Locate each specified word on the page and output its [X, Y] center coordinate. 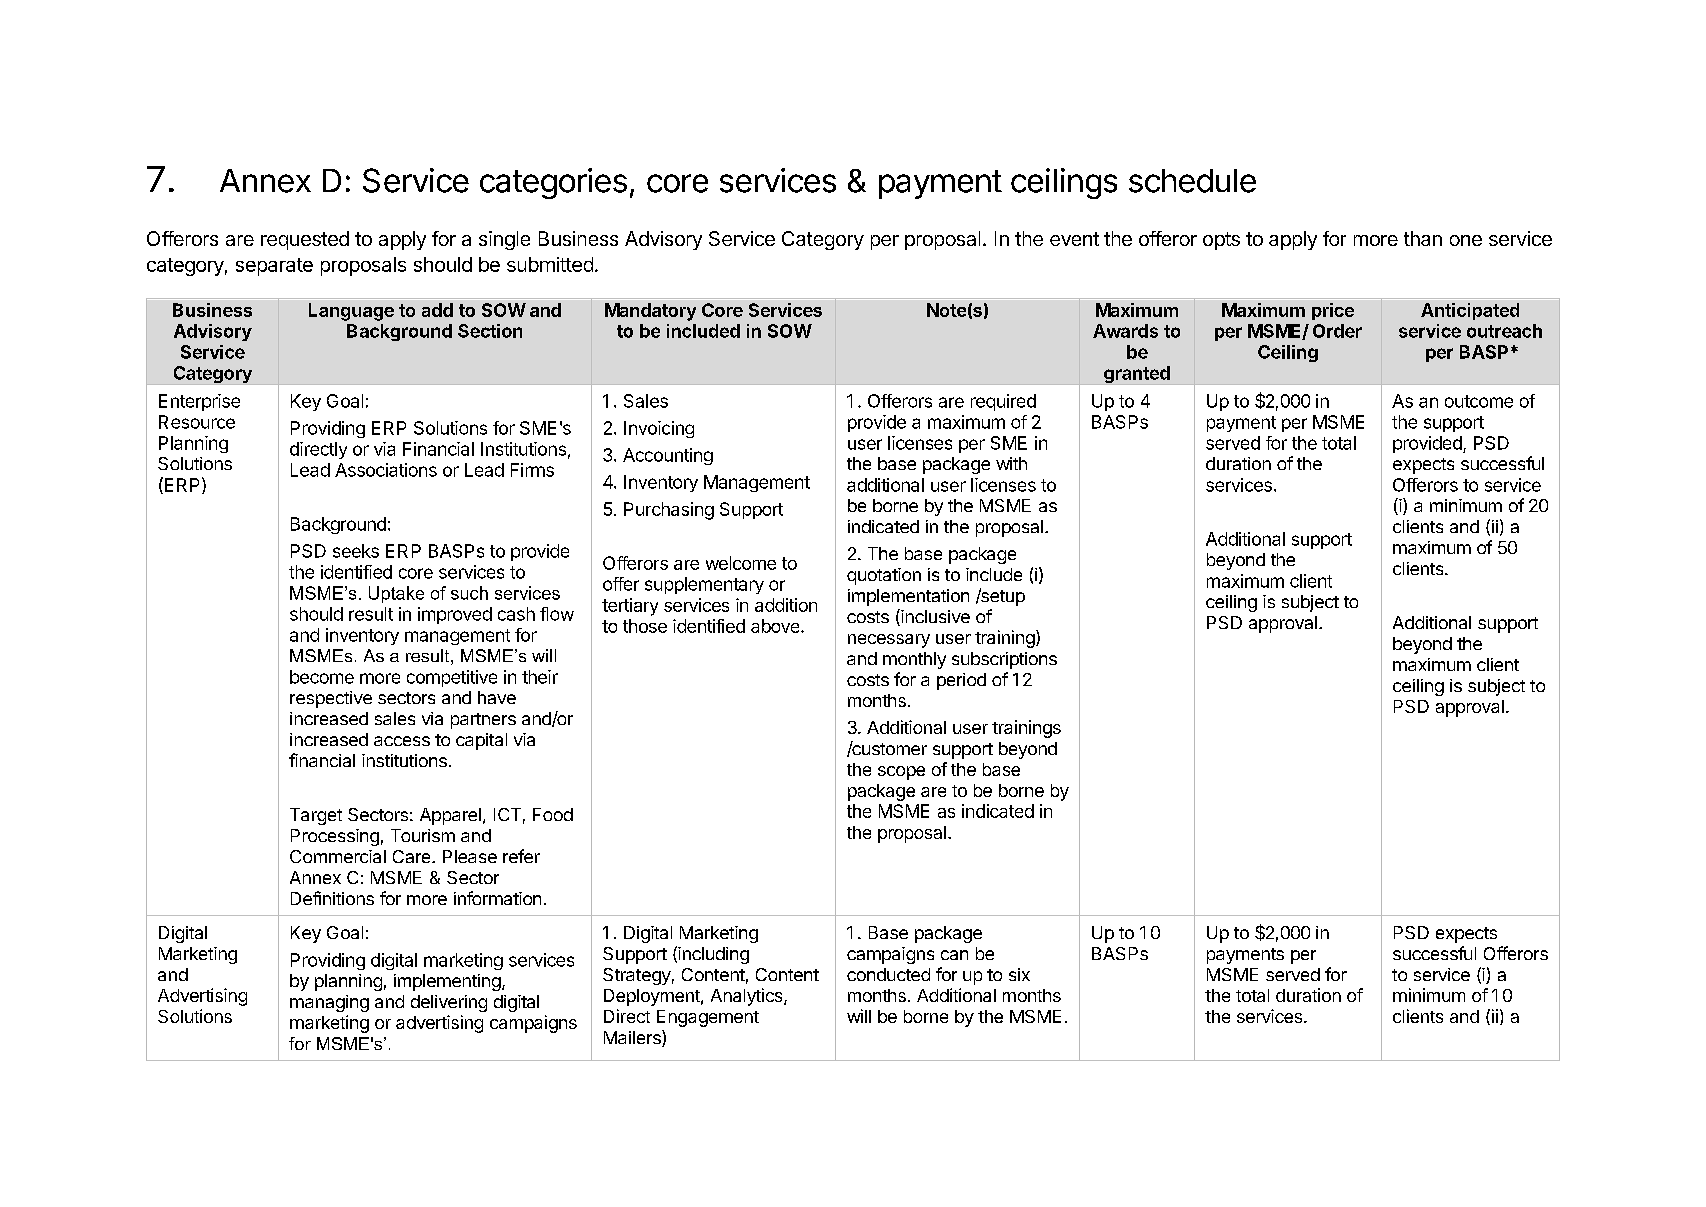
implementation [908, 597]
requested [305, 240]
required [1003, 402]
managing [329, 1003]
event [1074, 239]
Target [316, 816]
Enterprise [199, 402]
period [961, 681]
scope [901, 773]
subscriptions [1004, 660]
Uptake [396, 594]
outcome [1479, 401]
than [1423, 238]
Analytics [748, 997]
